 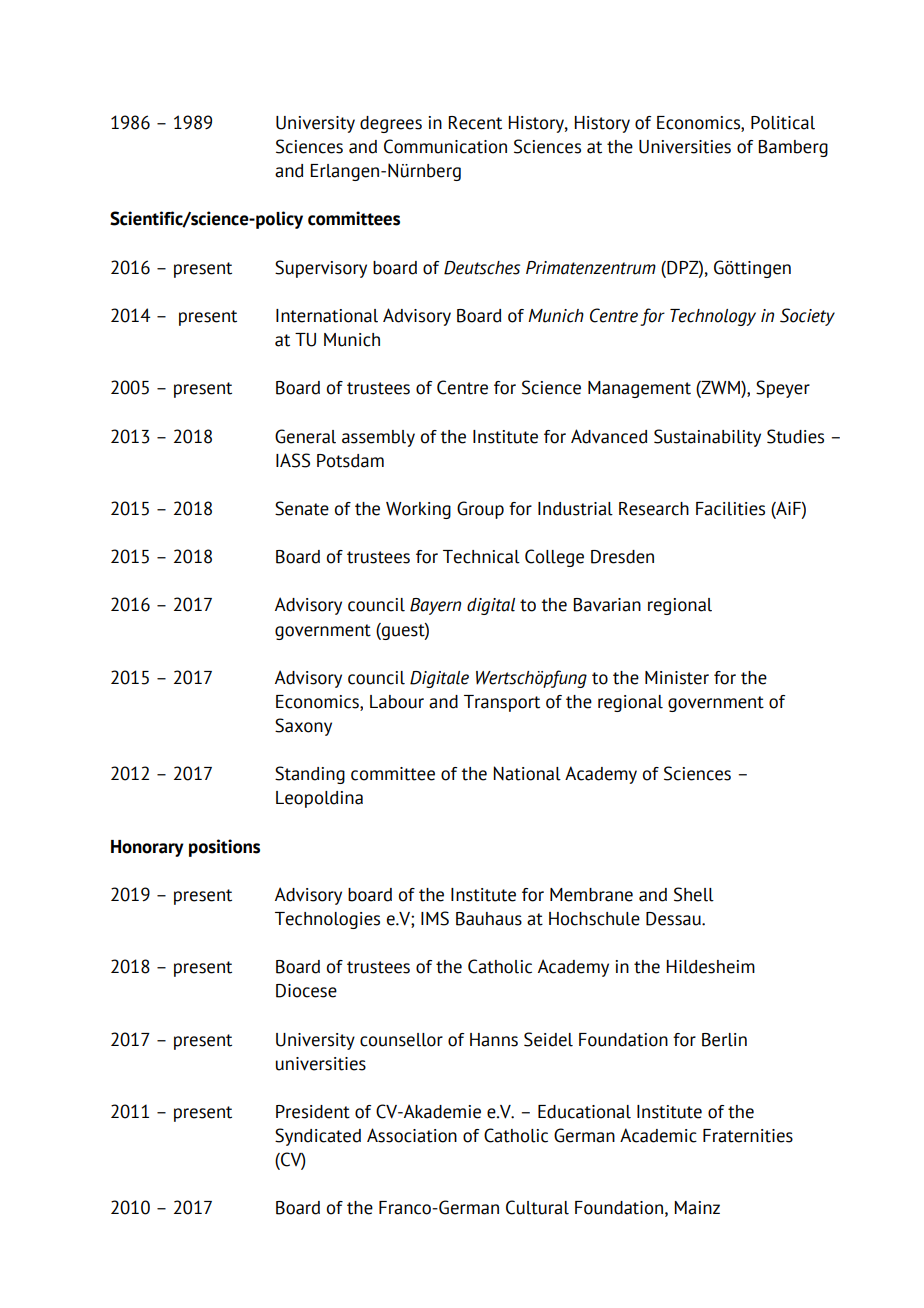 What do you see at coordinates (694, 894) in the document?
I see `Shell` at bounding box center [694, 894].
